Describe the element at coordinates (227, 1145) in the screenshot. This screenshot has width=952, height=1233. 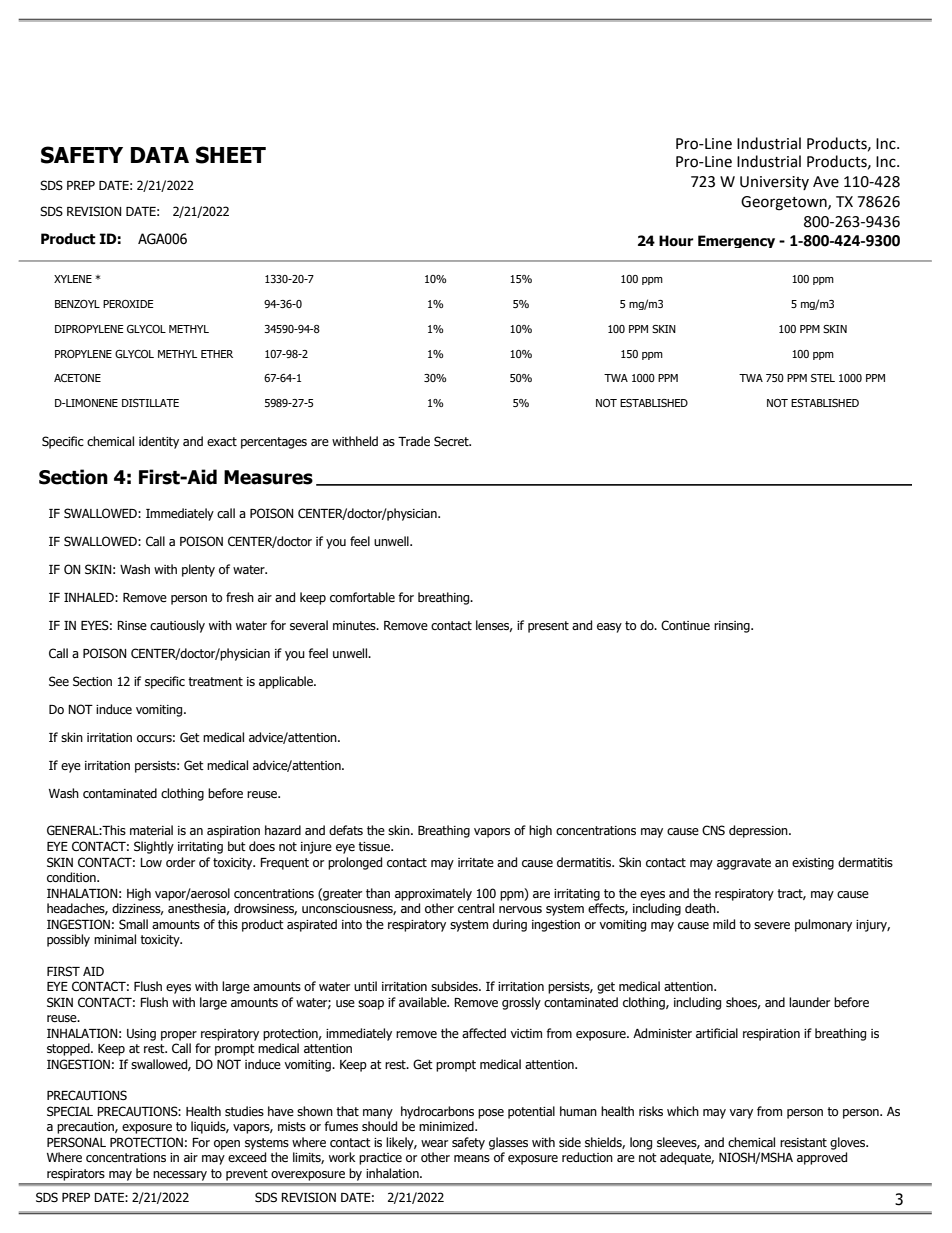
I see `open` at that location.
